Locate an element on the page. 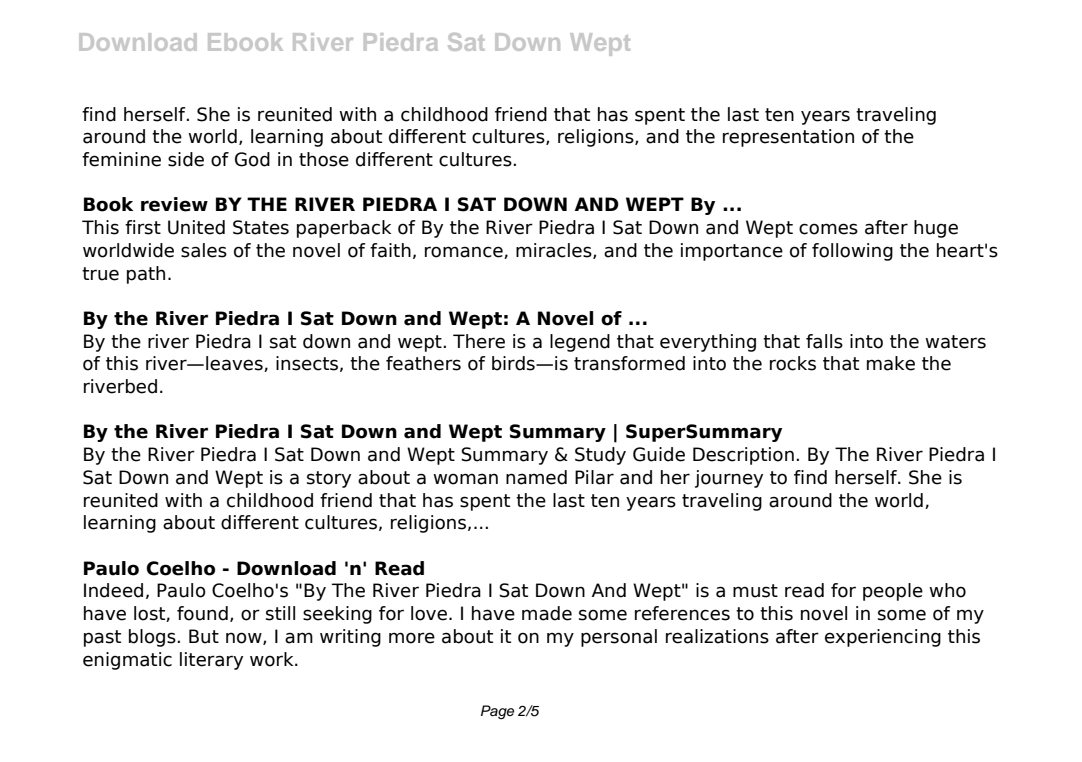 This document has width=1082, height=762. side is located at coordinates (186, 159).
